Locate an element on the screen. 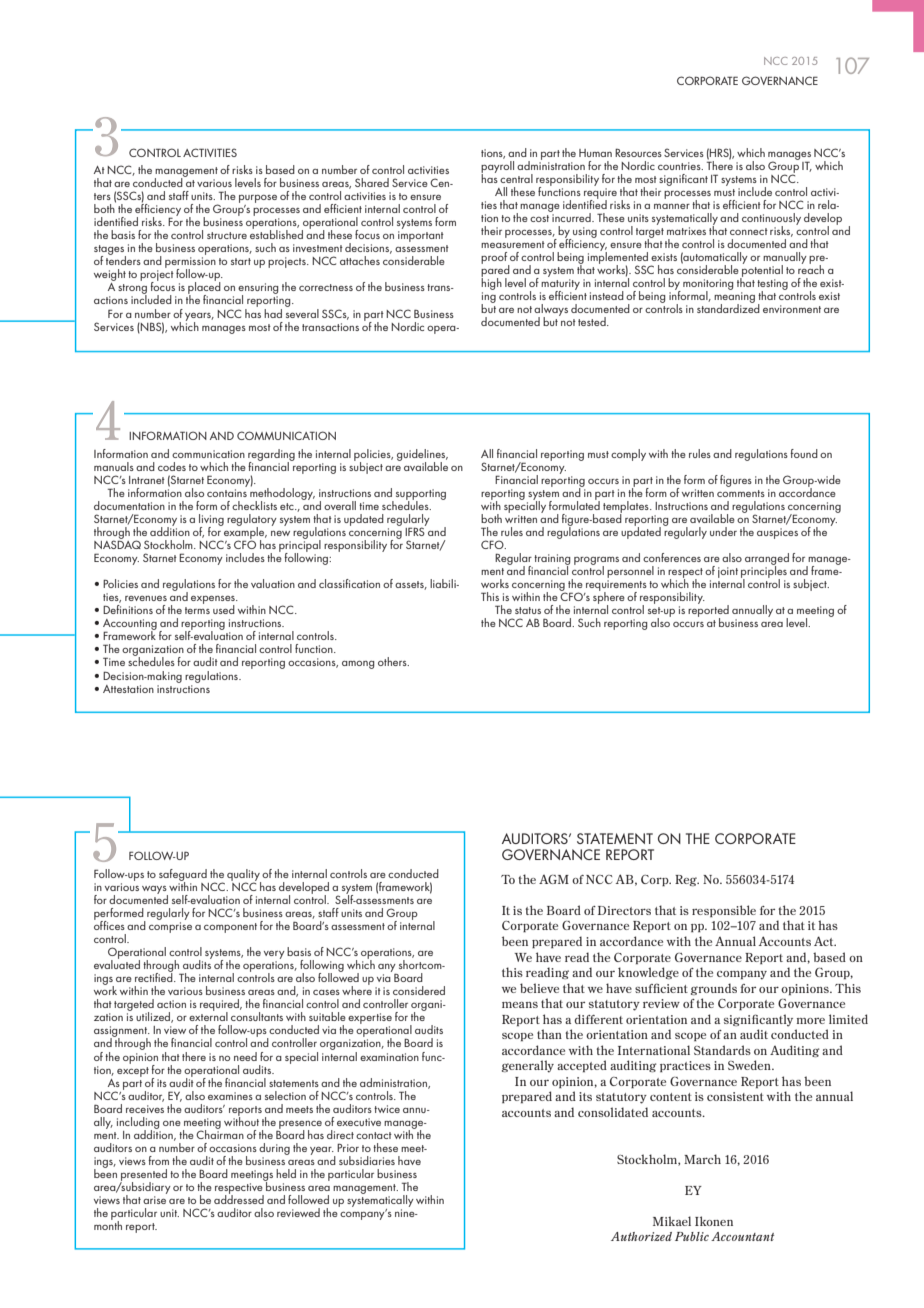 The image size is (924, 1308). principles is located at coordinates (764, 572).
